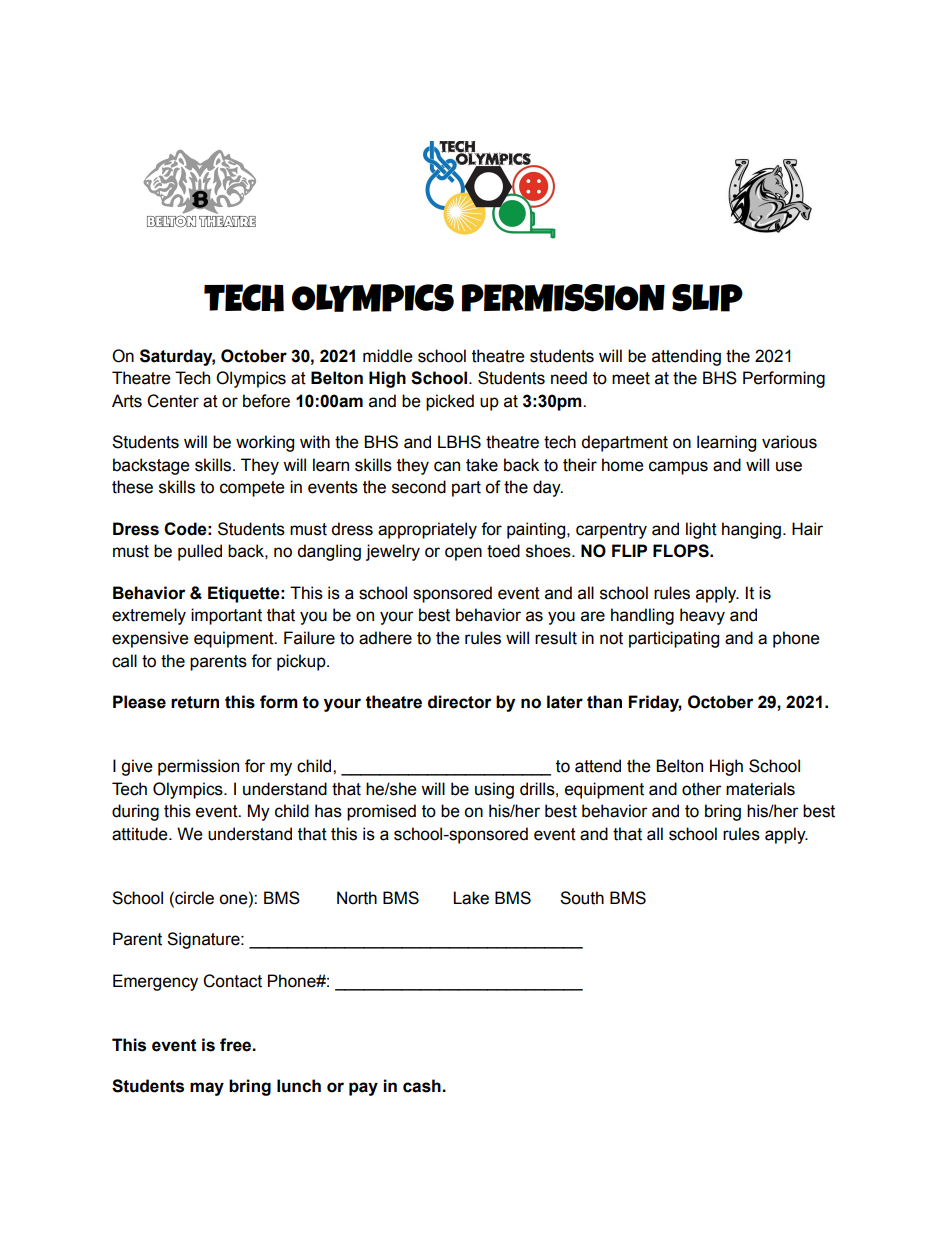 This screenshot has height=1233, width=952. What do you see at coordinates (173, 401) in the screenshot?
I see `Center` at bounding box center [173, 401].
